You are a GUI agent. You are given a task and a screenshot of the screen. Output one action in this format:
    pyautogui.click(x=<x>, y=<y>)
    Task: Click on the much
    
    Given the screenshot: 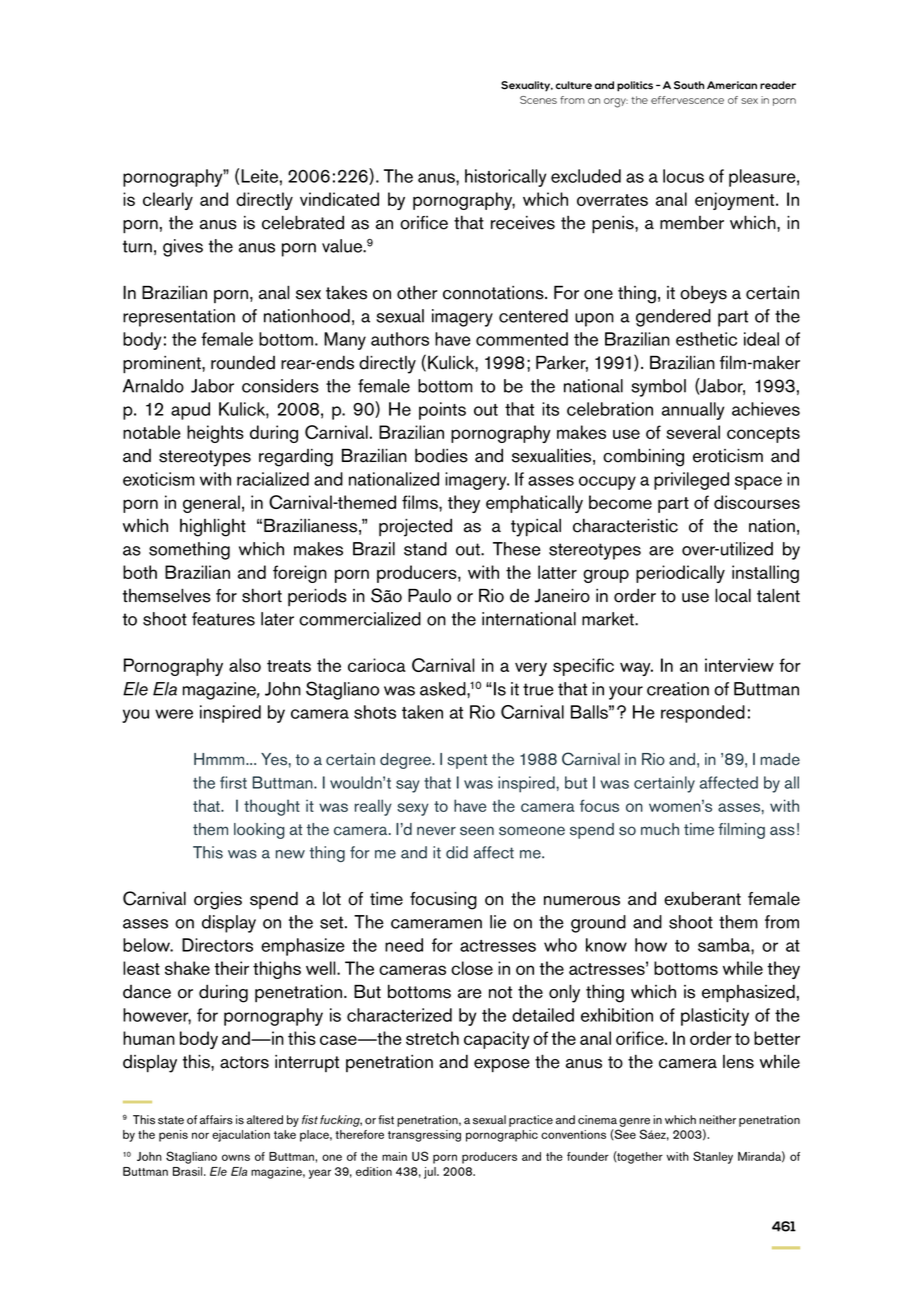 What is the action you would take?
    pyautogui.click(x=660, y=829)
